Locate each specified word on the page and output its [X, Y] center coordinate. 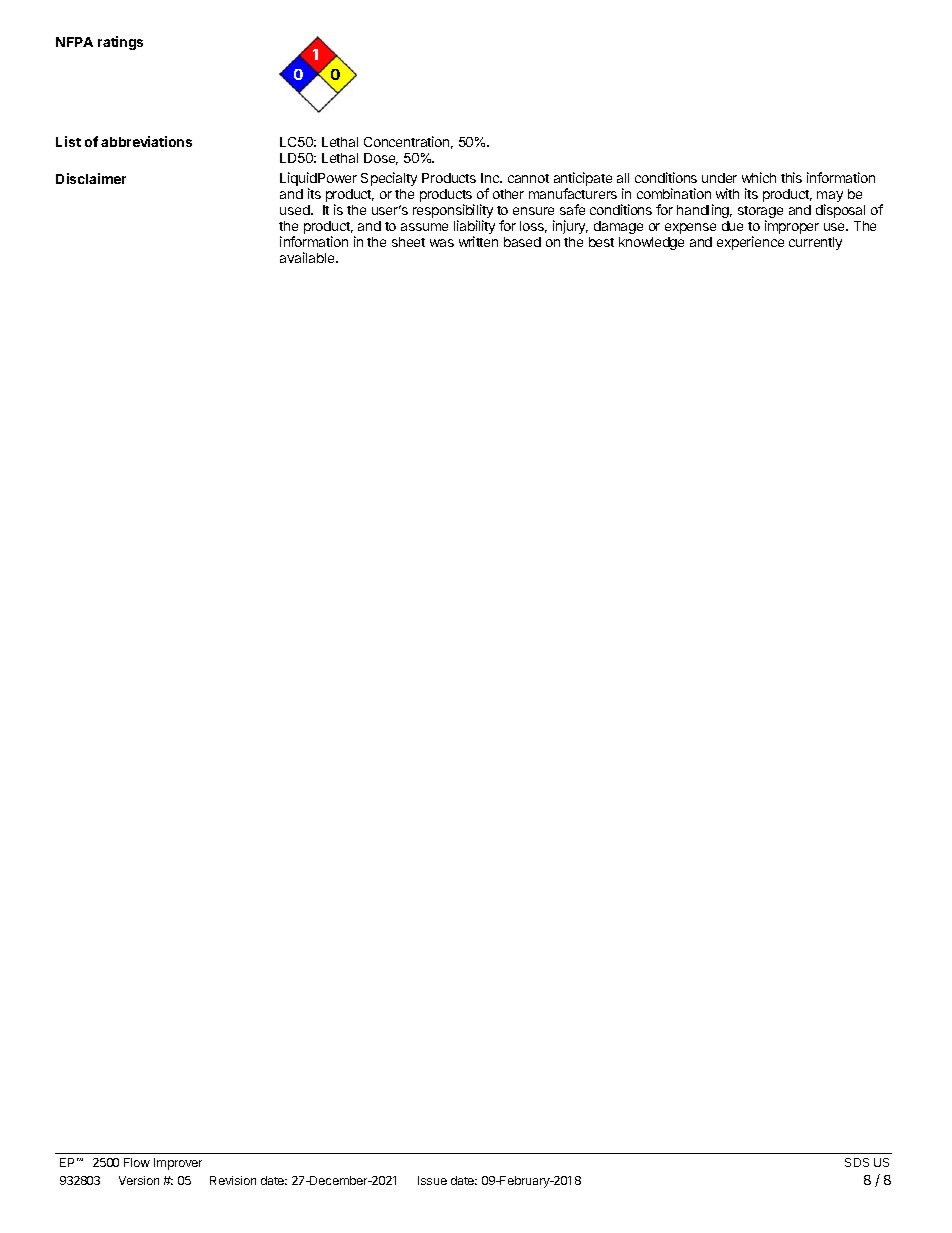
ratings [120, 43]
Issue [432, 1180]
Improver [178, 1164]
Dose [381, 159]
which [759, 177]
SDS [857, 1162]
